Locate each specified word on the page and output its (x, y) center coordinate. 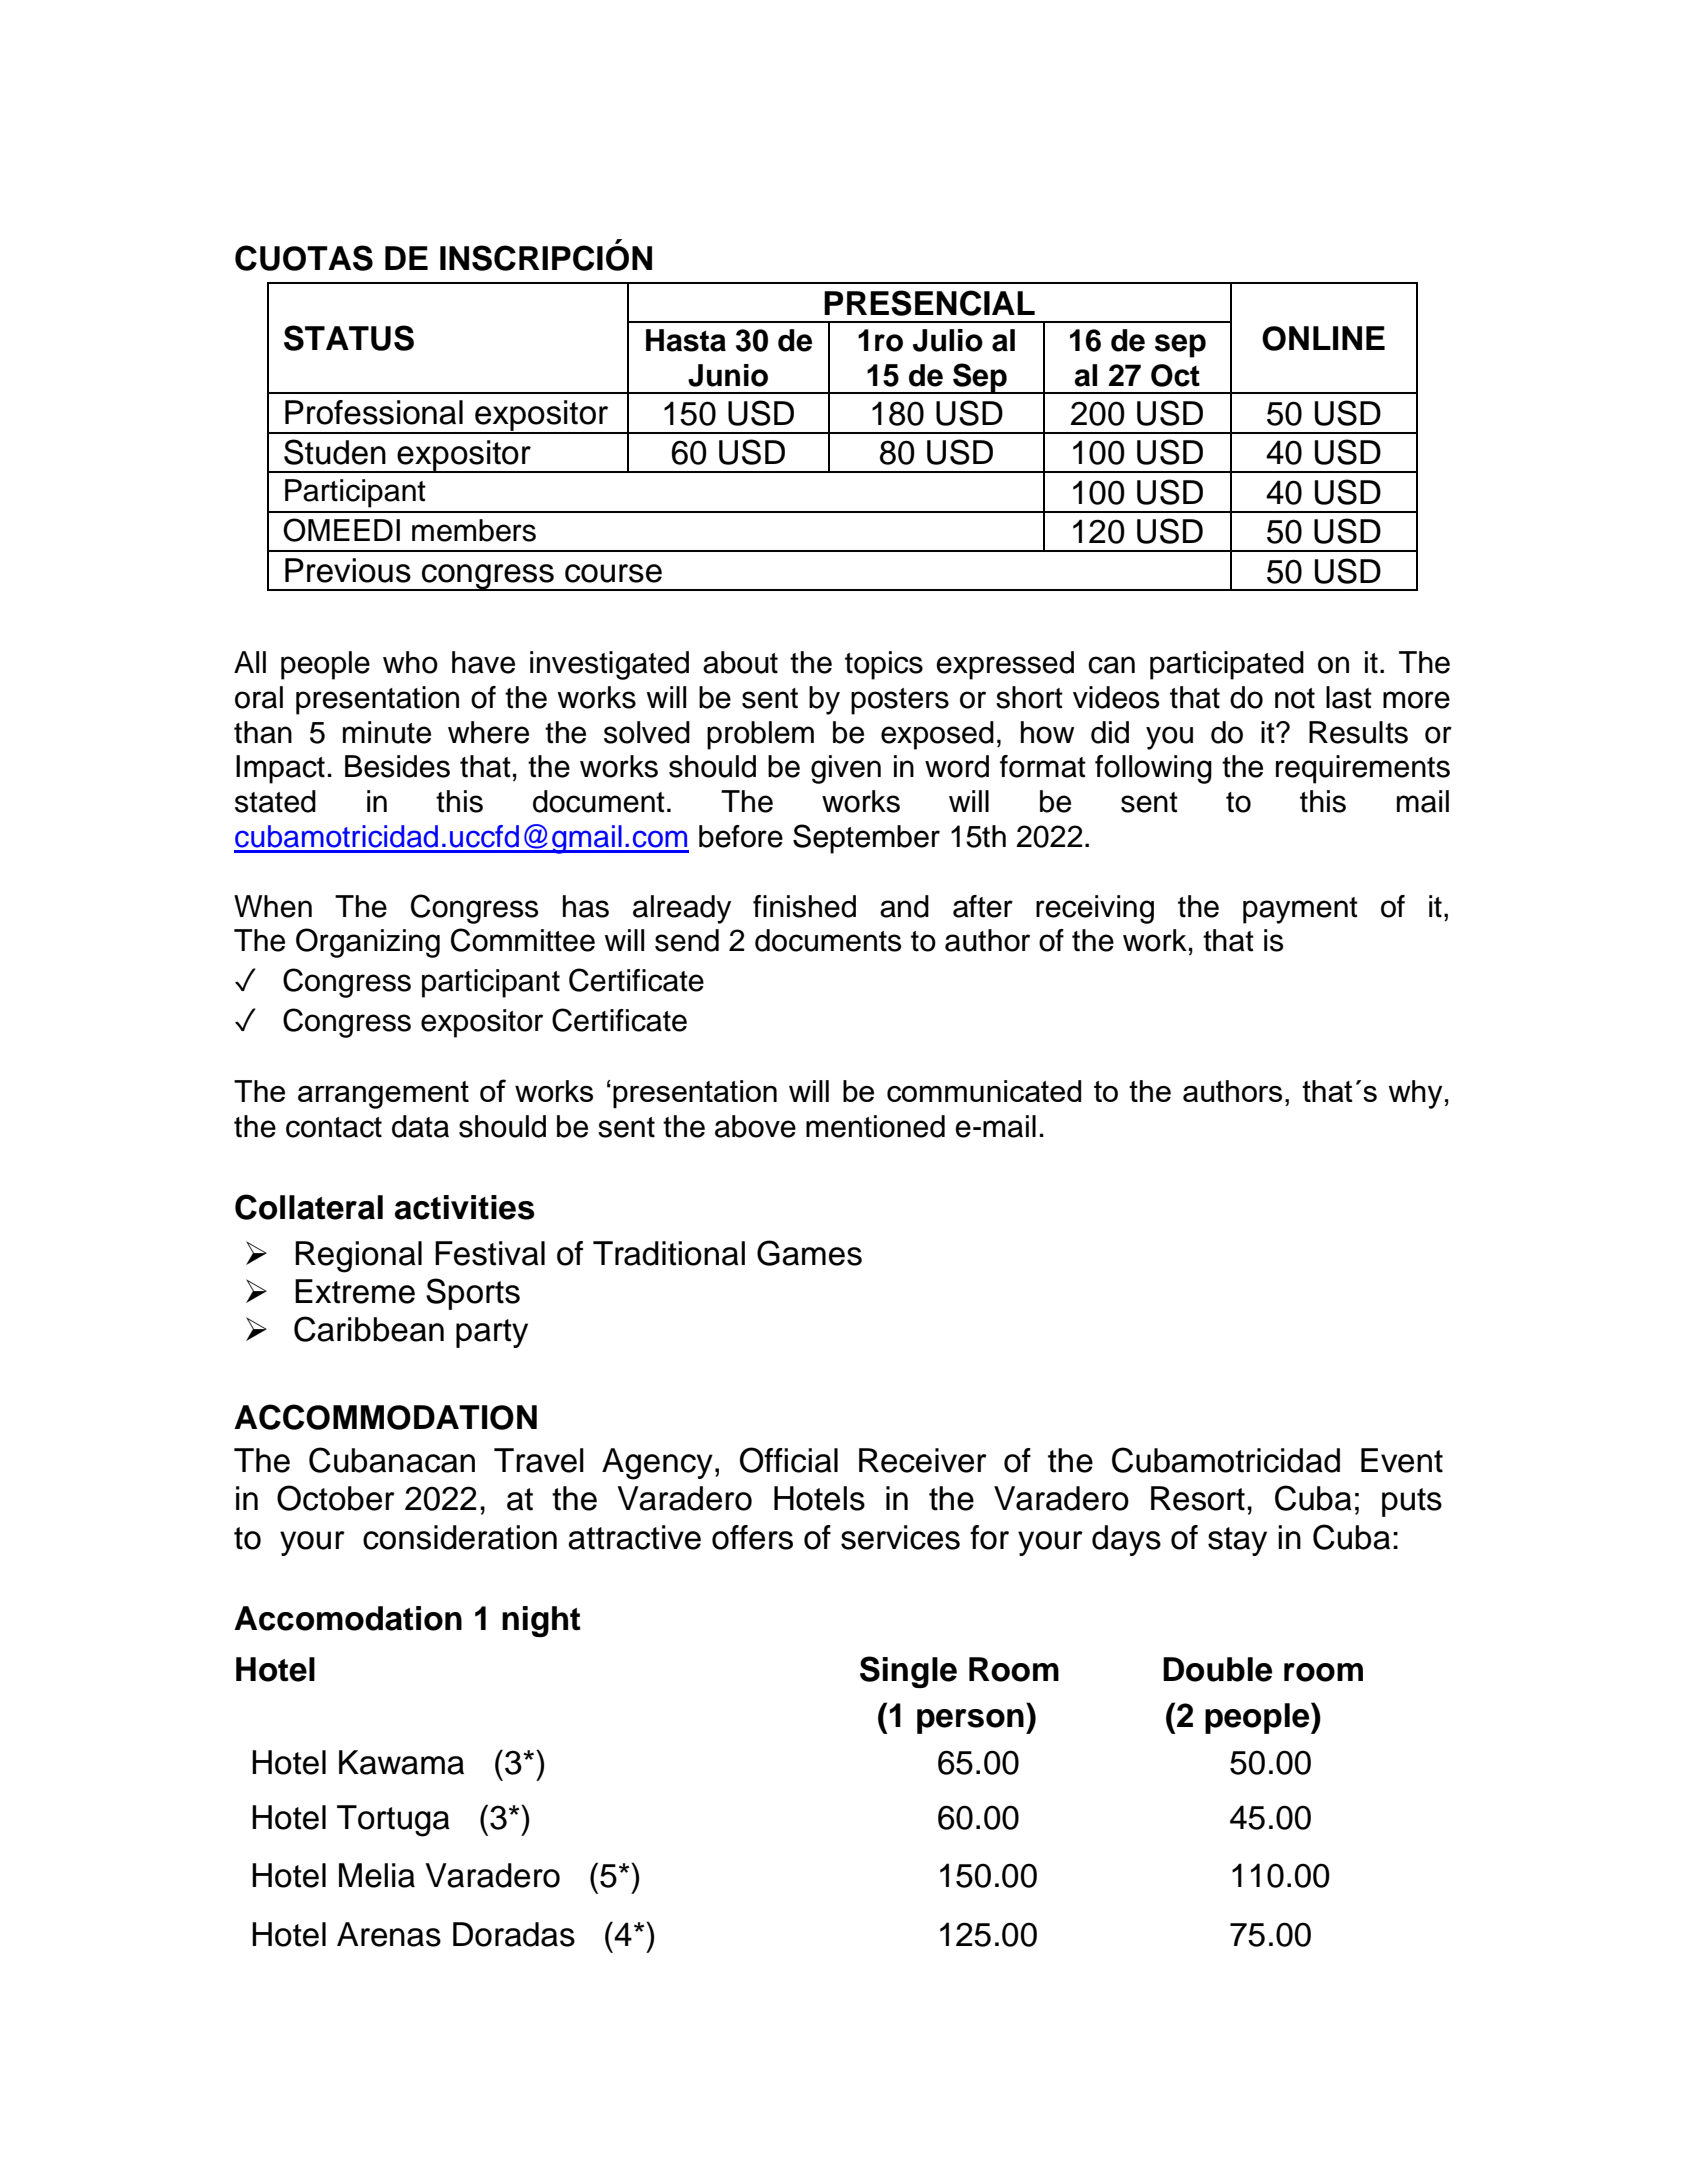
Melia (377, 1875)
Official (789, 1460)
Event (1402, 1460)
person (970, 1721)
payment (1300, 910)
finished (804, 906)
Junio (728, 375)
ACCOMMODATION (385, 1417)
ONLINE (1323, 338)
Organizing (368, 943)
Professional (374, 412)
